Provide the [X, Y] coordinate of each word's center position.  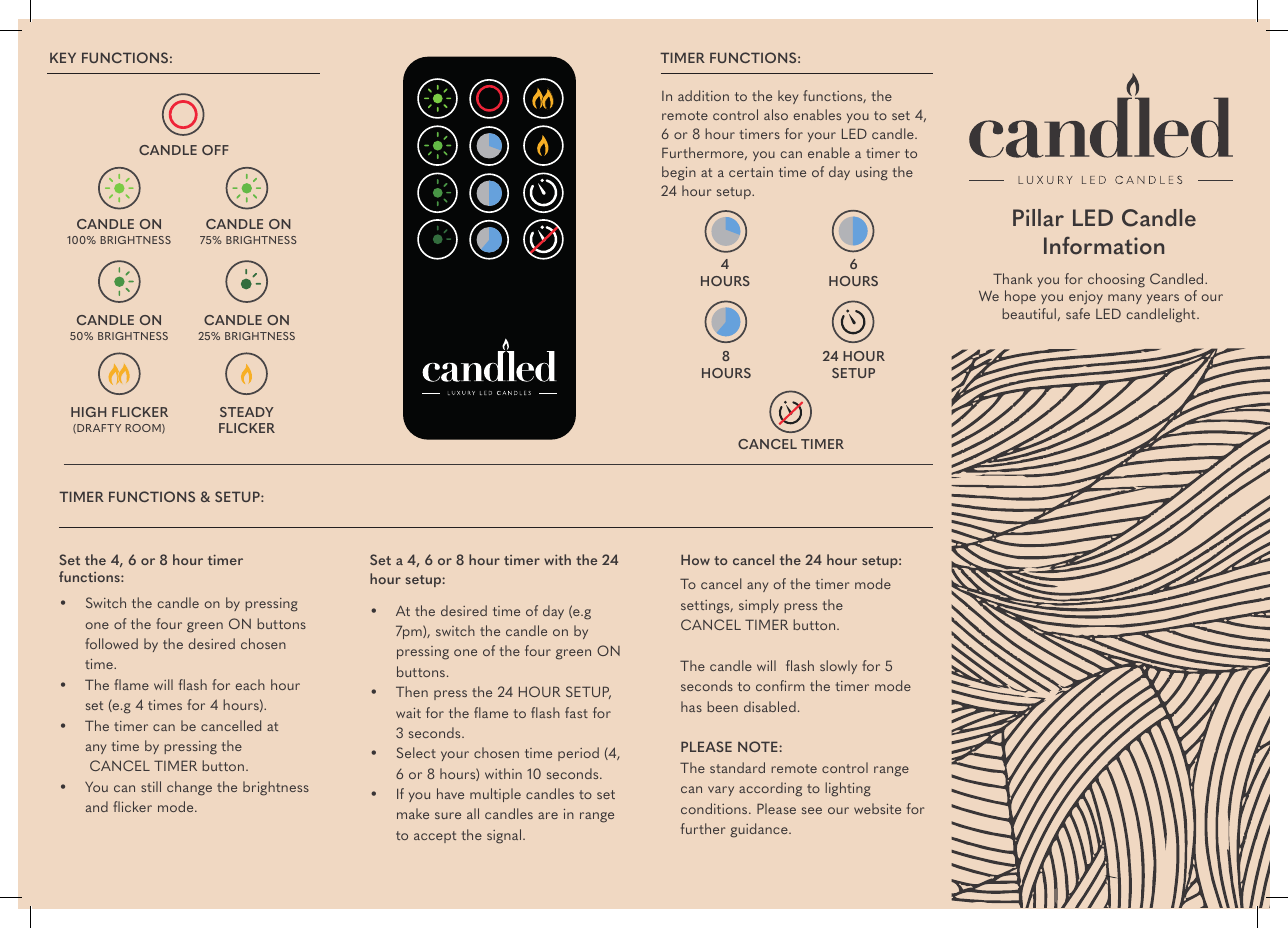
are [548, 815]
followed [111, 643]
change [189, 788]
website [877, 808]
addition [703, 95]
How [695, 559]
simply [759, 606]
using [872, 174]
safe [1078, 313]
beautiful [1029, 313]
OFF [215, 150]
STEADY [247, 412]
